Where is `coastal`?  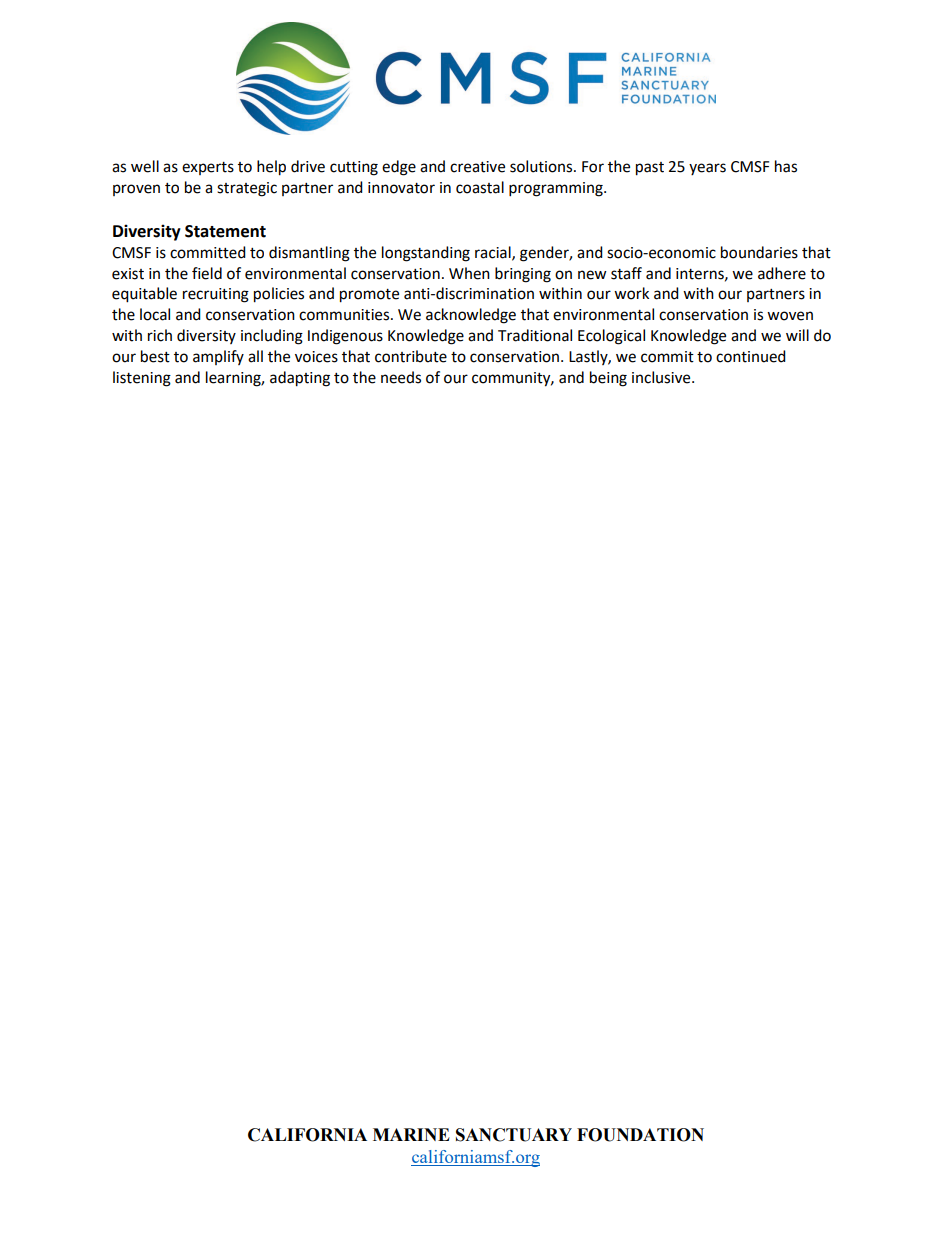
coastal is located at coordinates (480, 187).
